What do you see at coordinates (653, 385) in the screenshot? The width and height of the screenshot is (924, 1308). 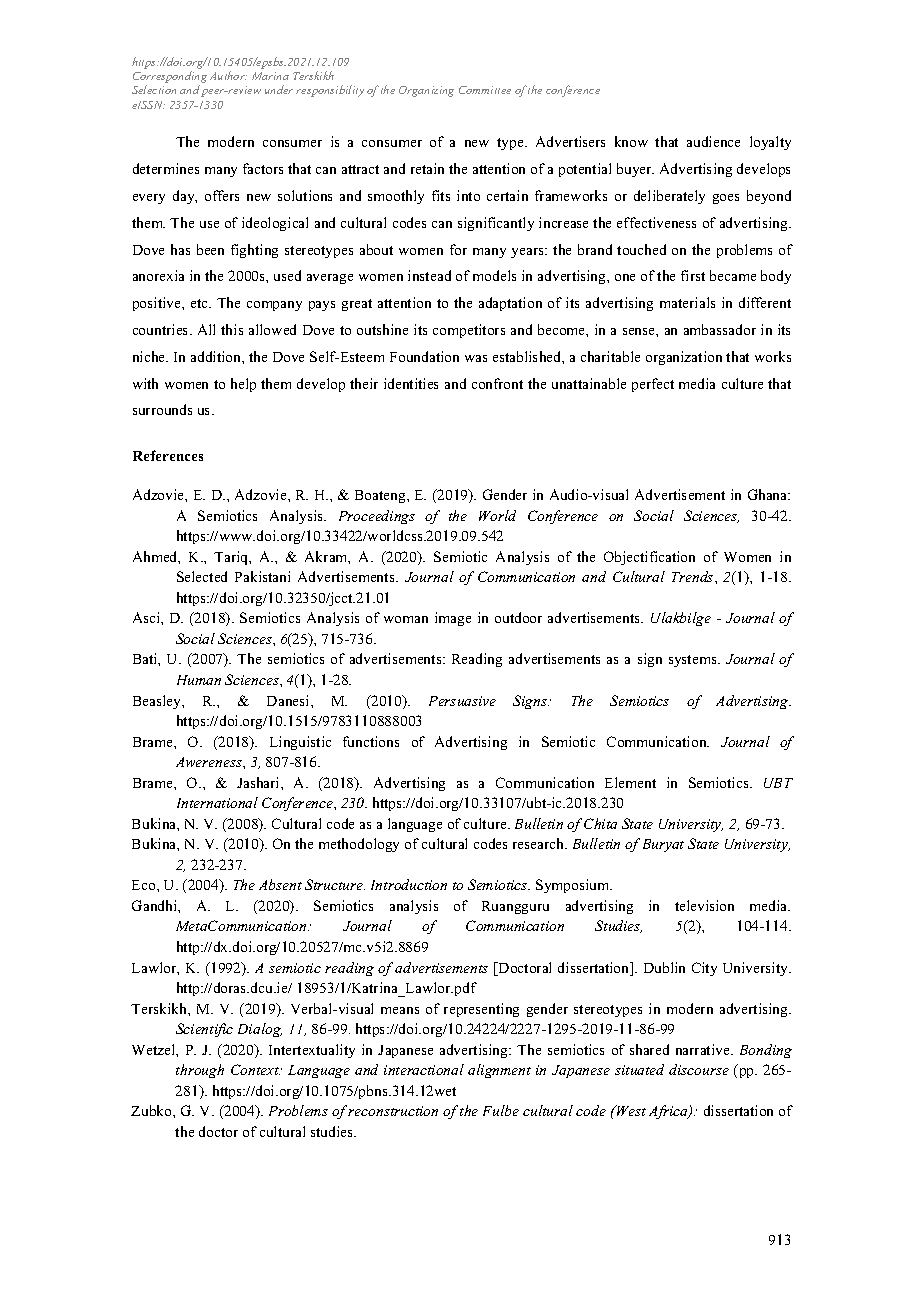 I see `perfect` at bounding box center [653, 385].
